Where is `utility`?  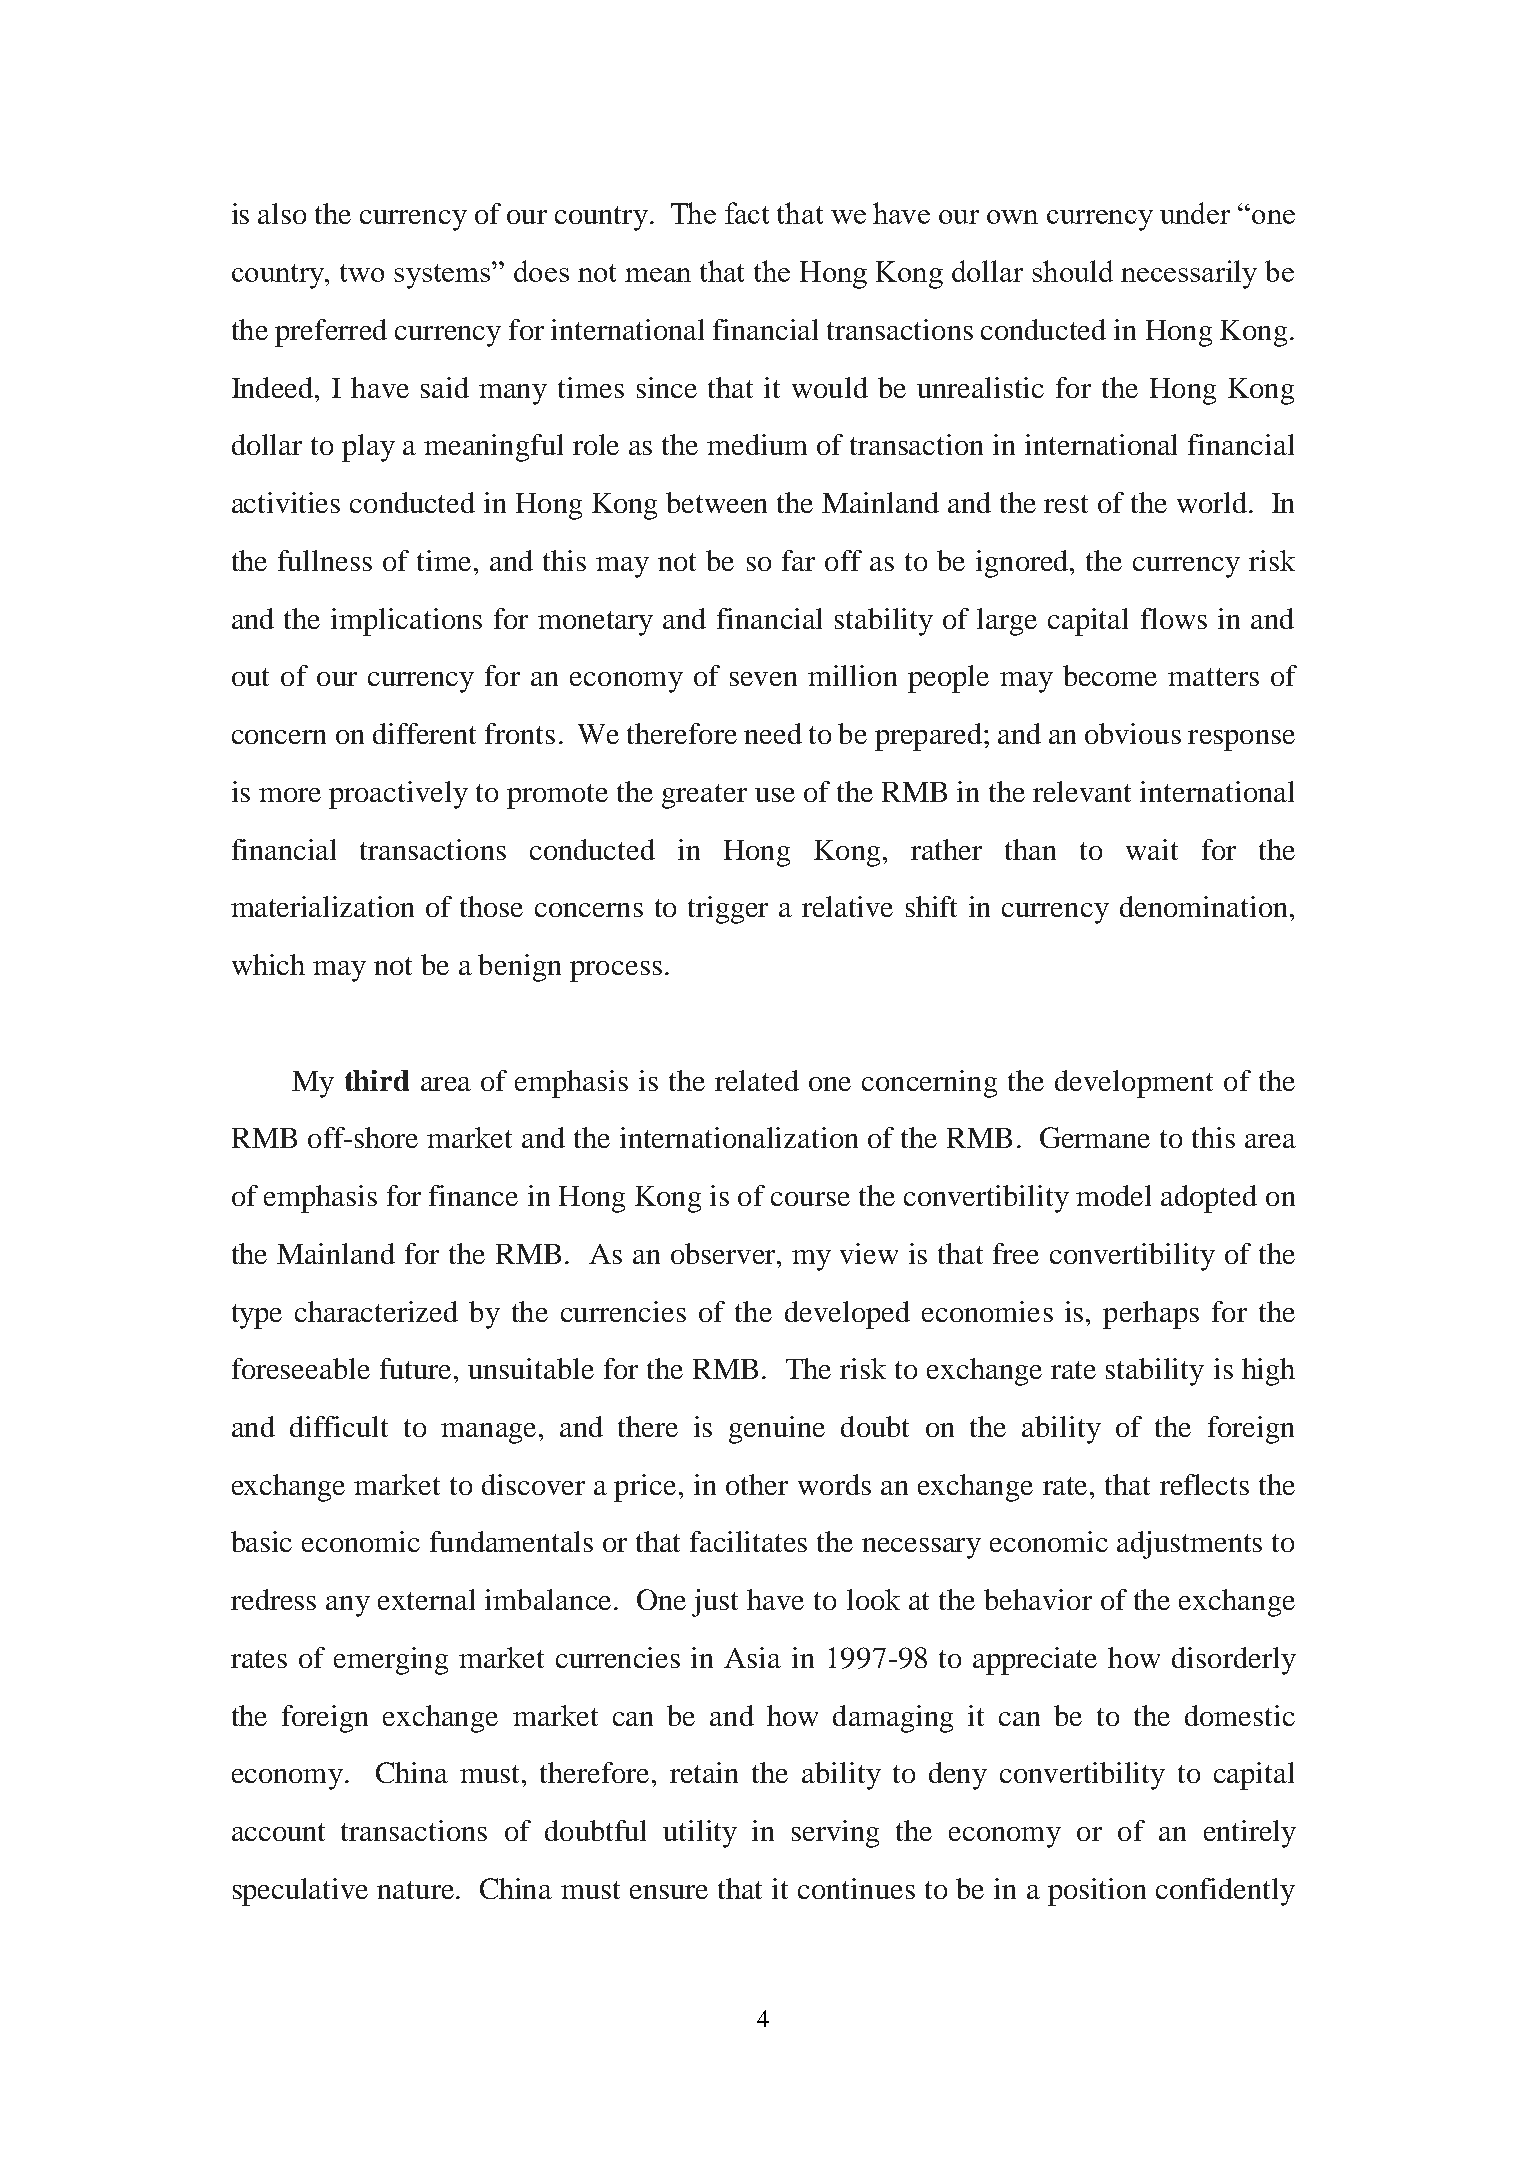
utility is located at coordinates (700, 1834).
